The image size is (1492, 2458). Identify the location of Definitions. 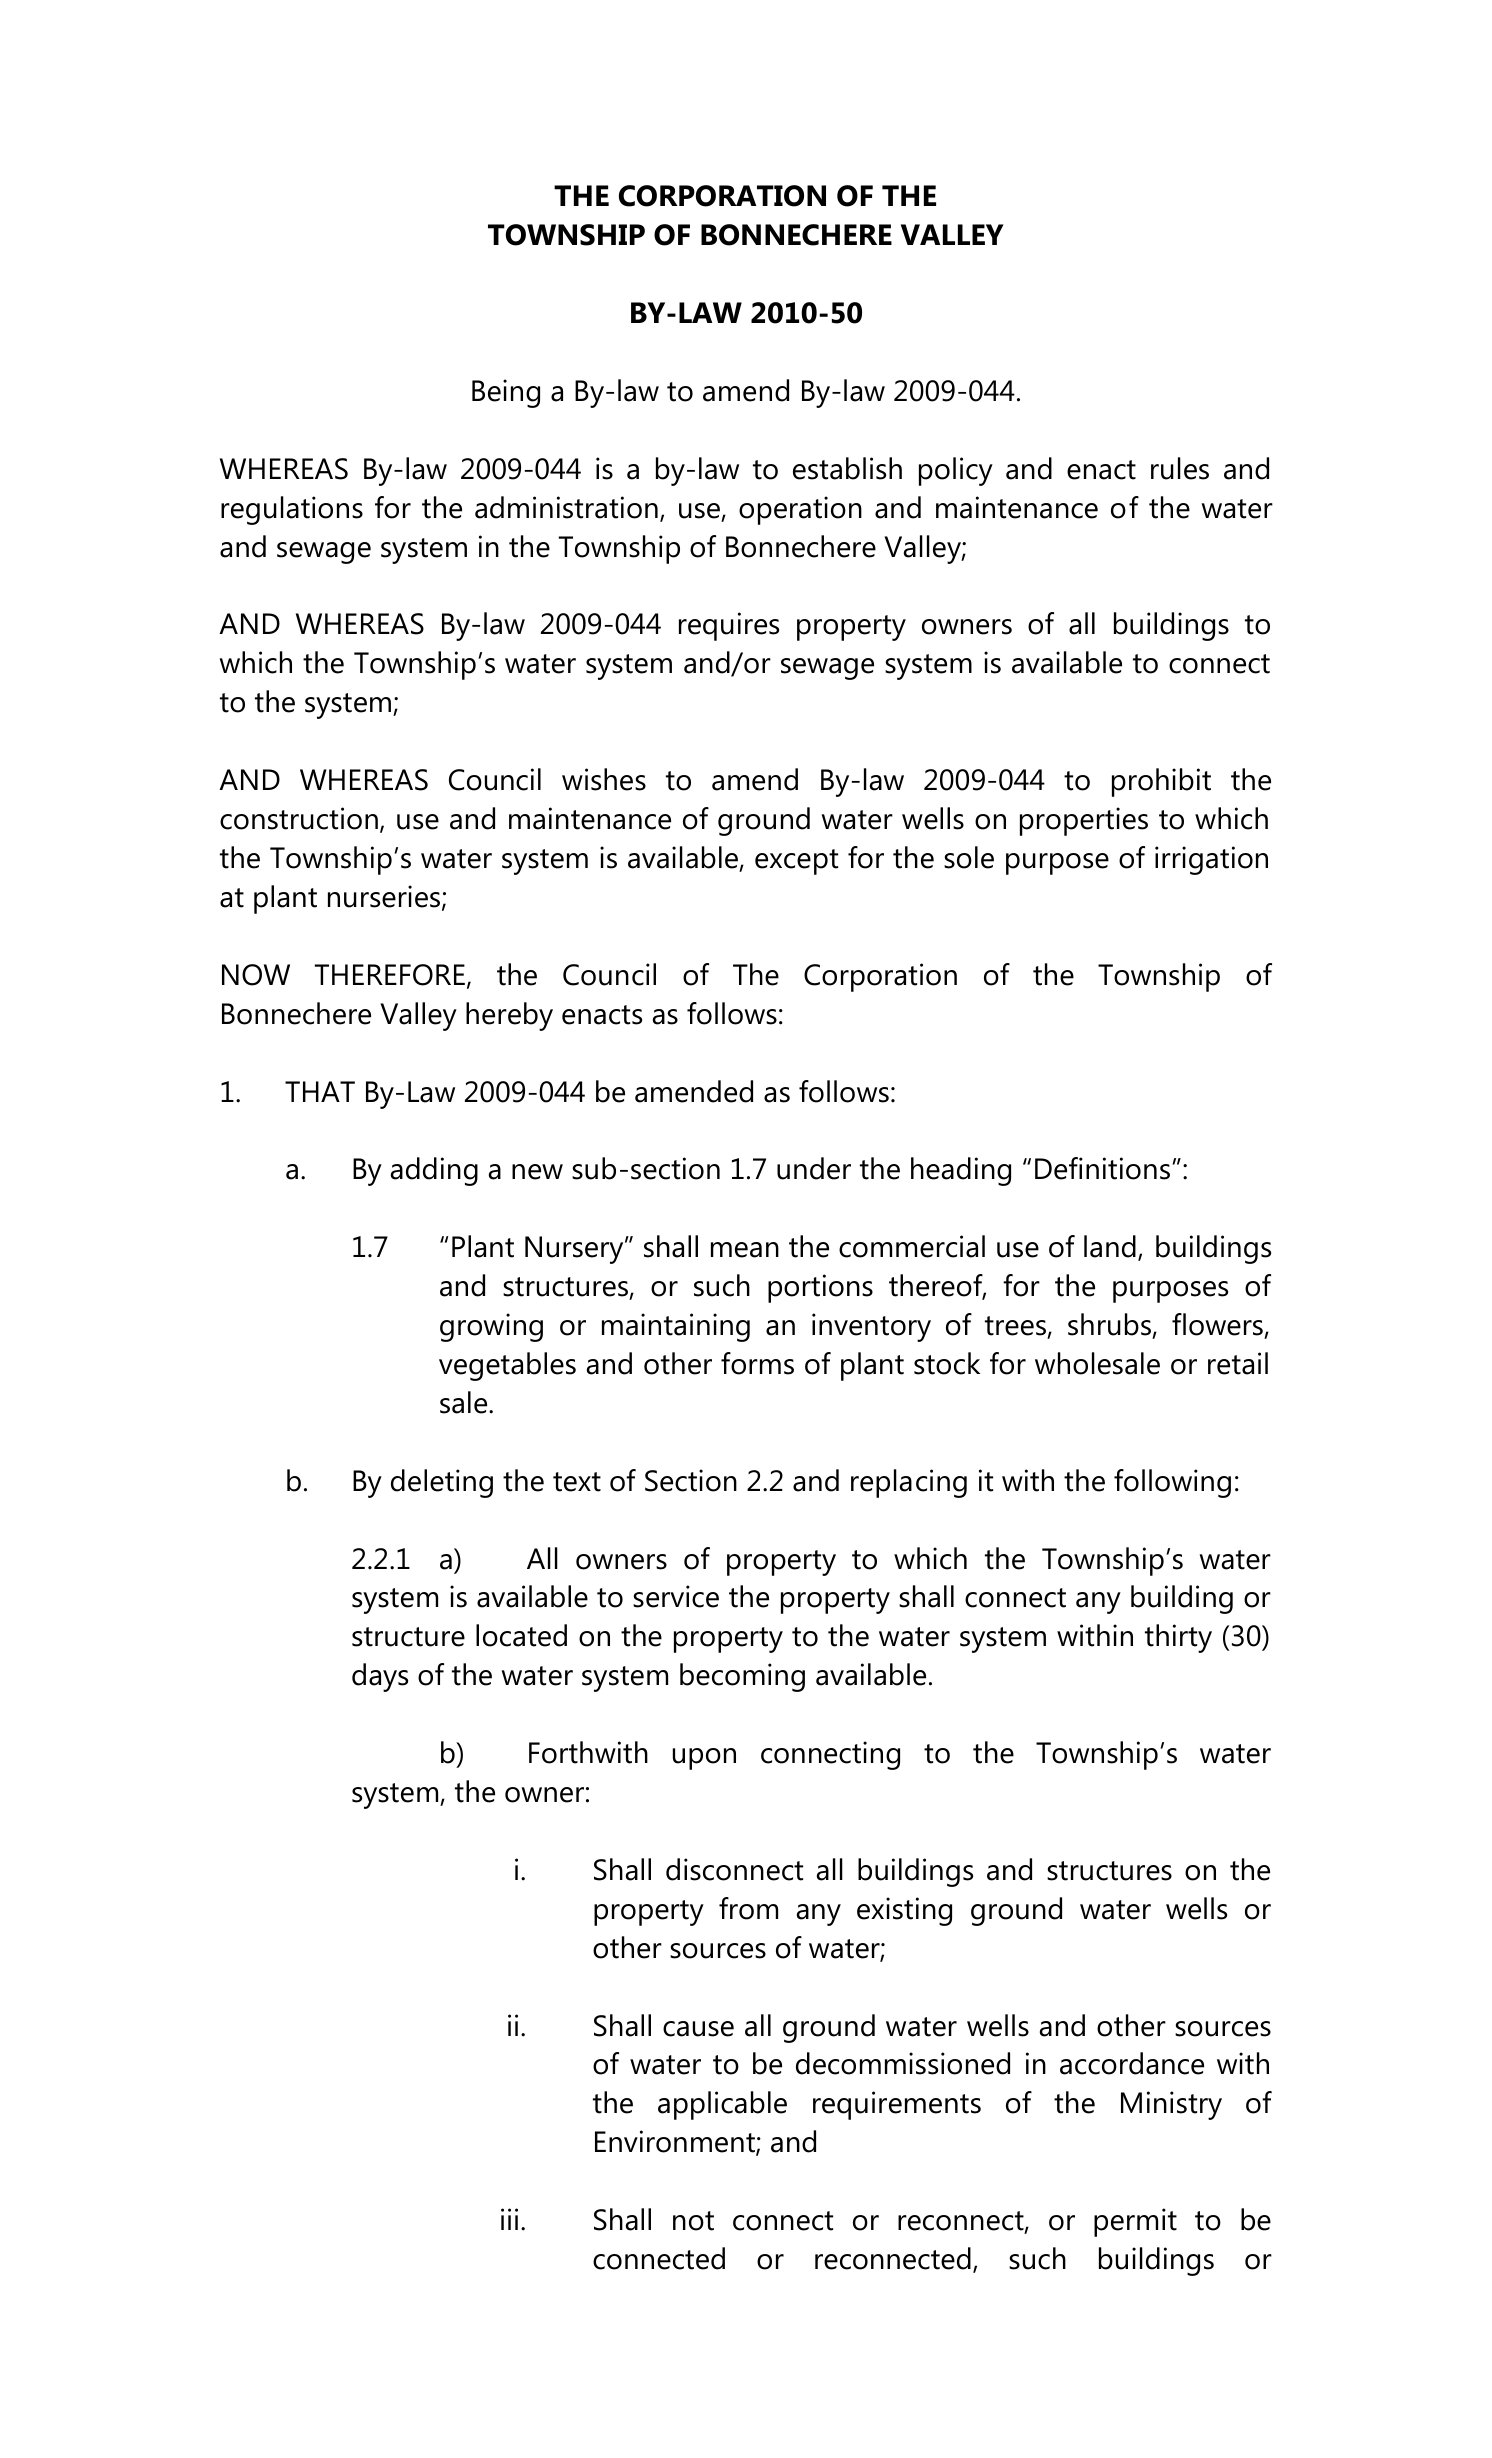
(1102, 1168).
